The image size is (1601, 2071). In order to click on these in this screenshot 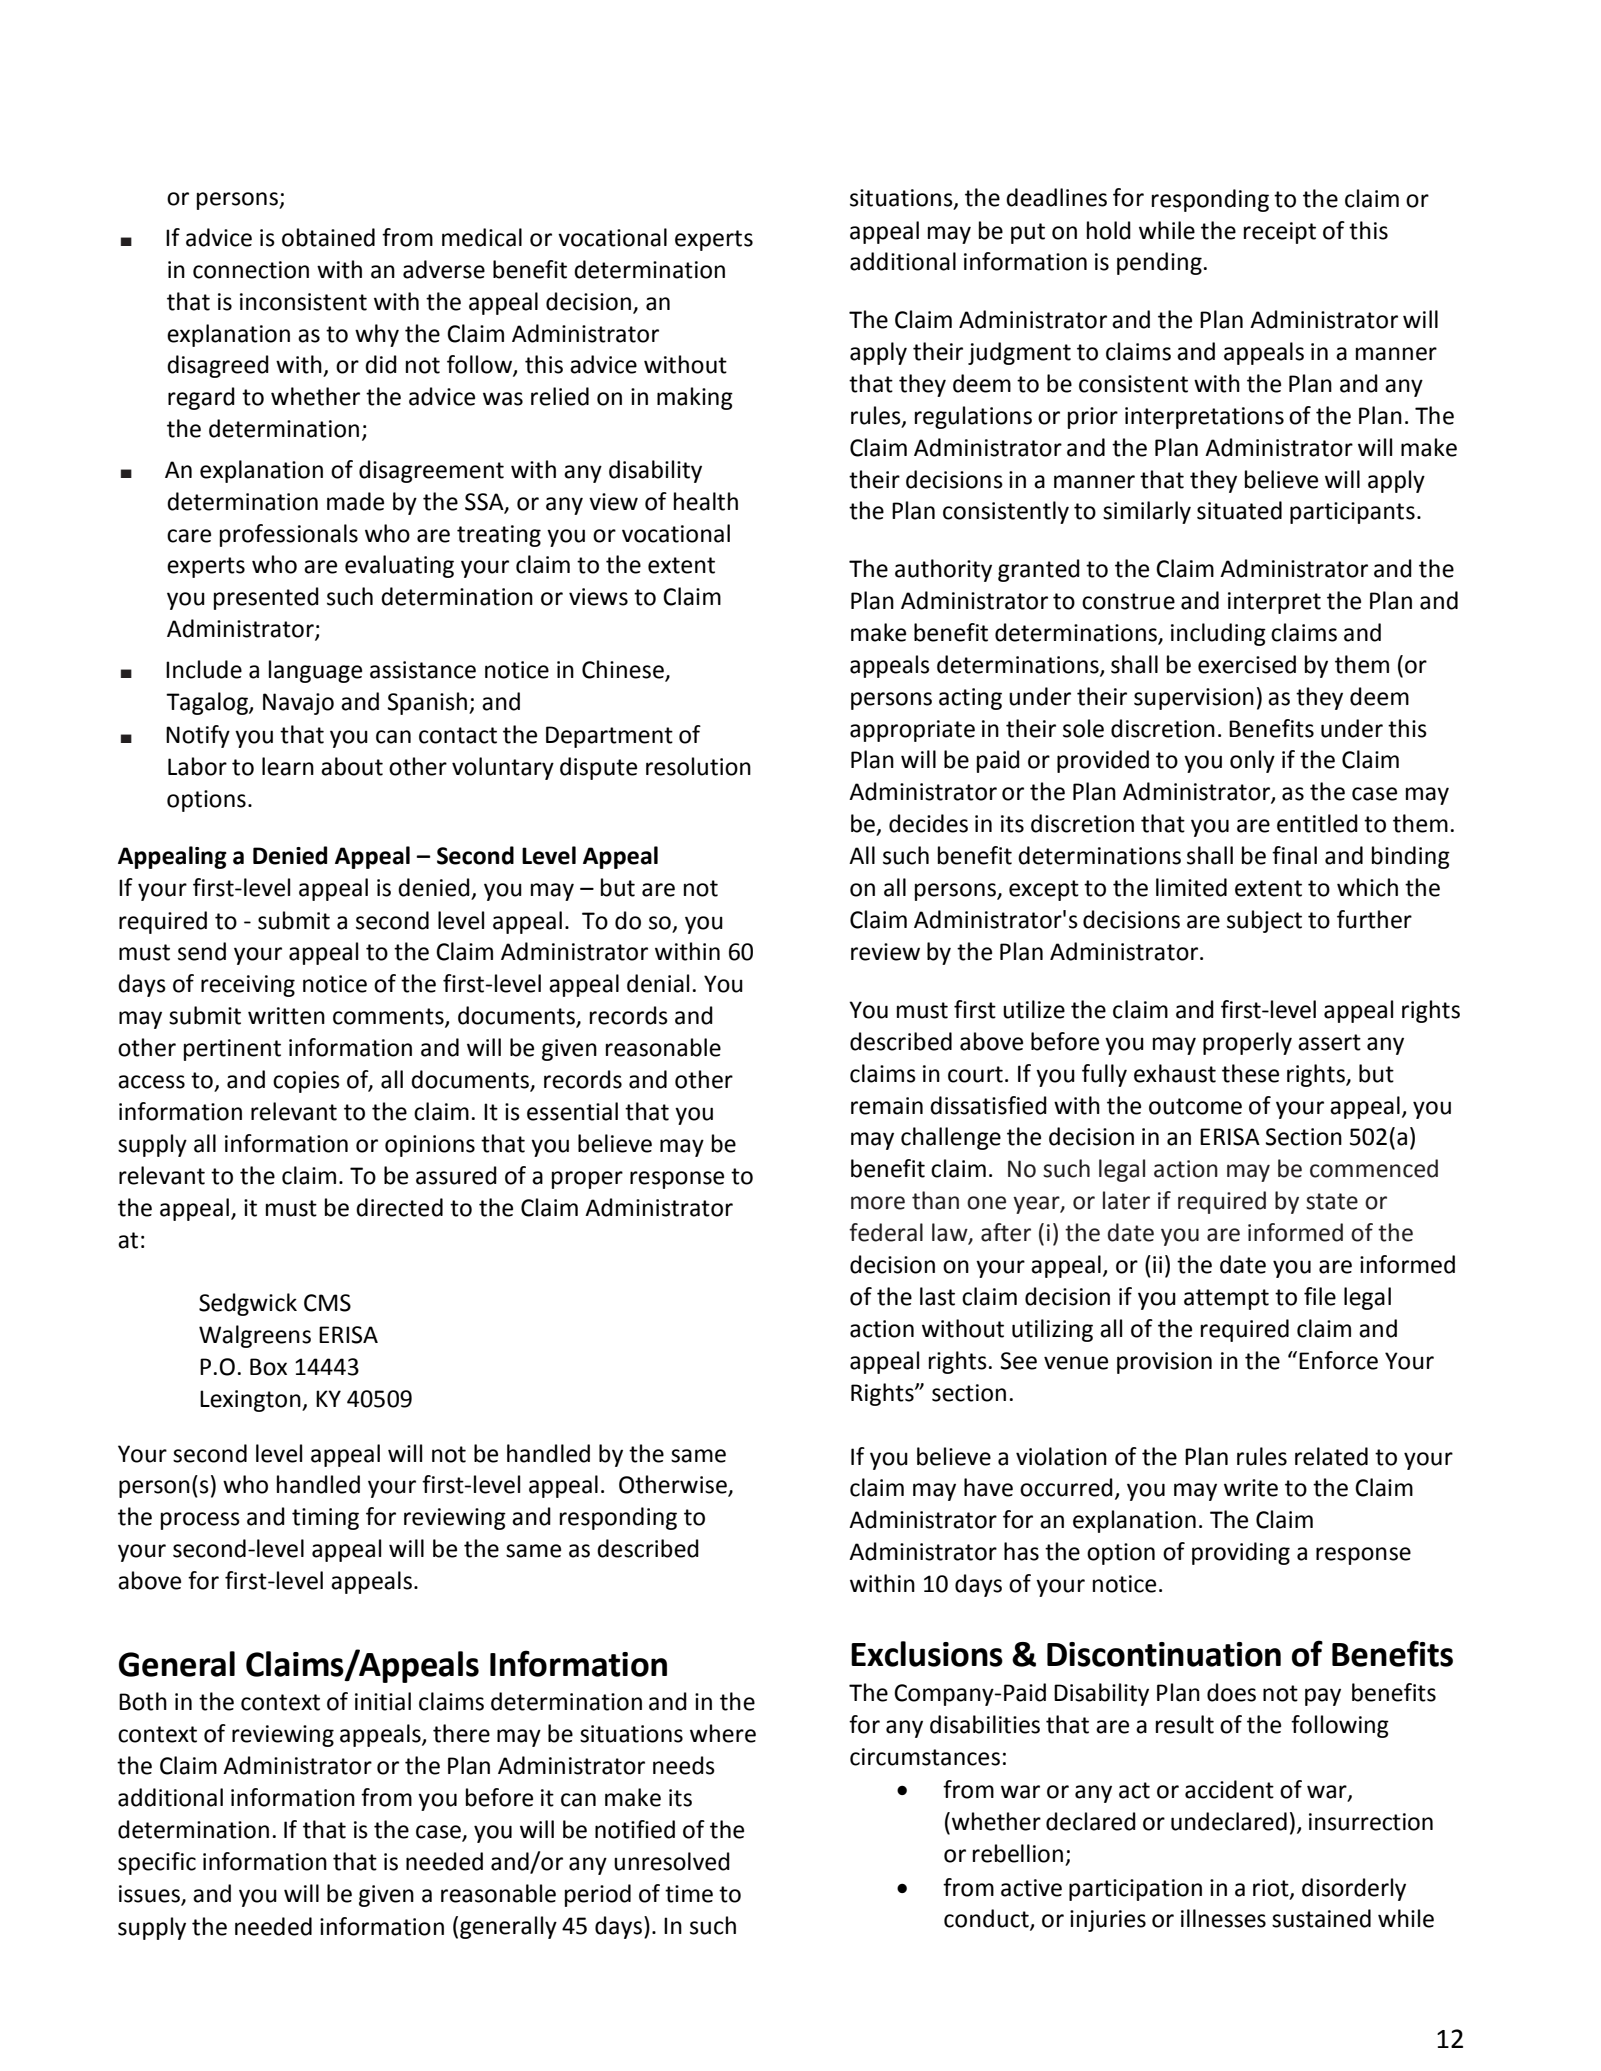, I will do `click(1250, 1073)`.
